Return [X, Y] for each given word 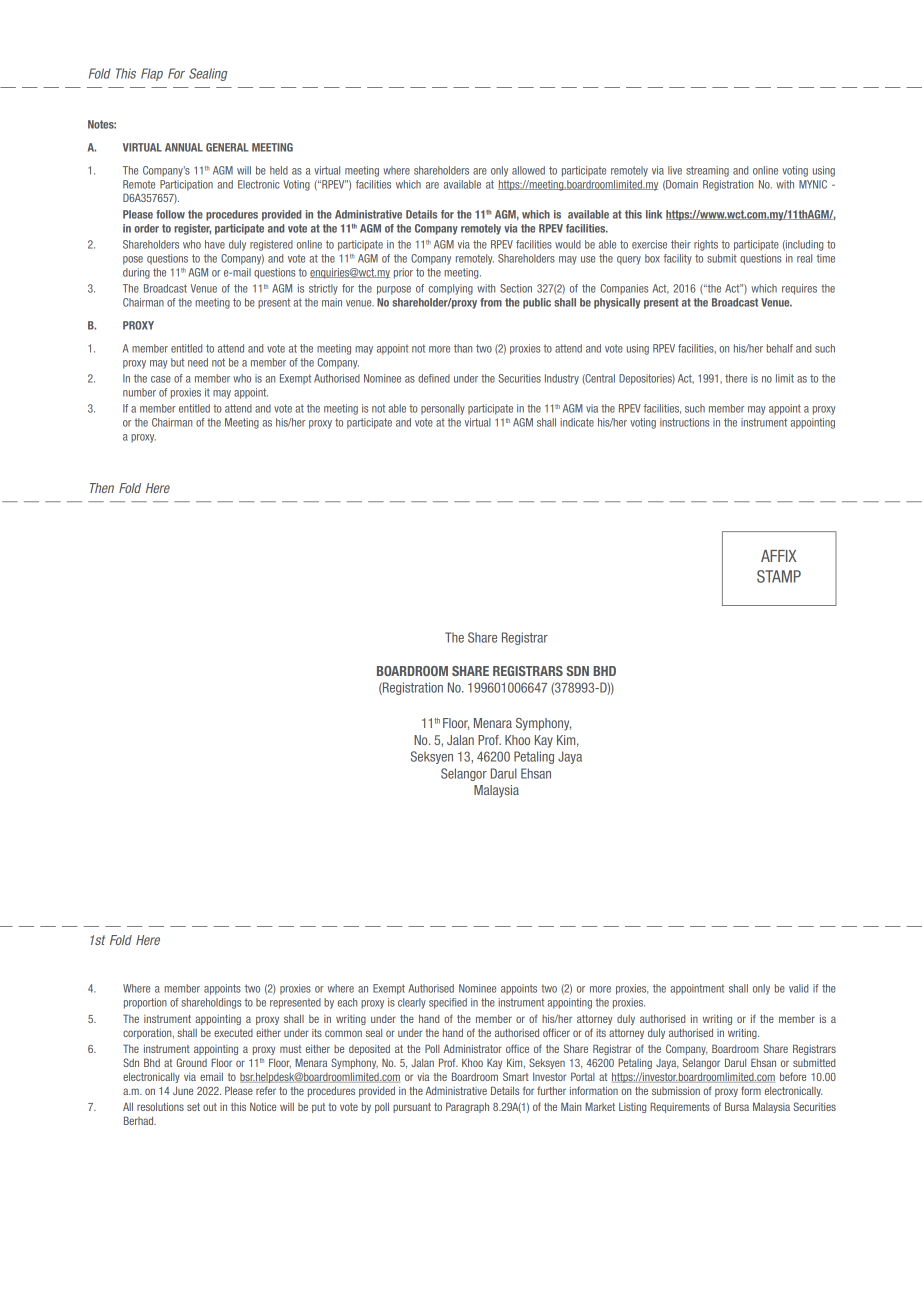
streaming [707, 171]
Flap [152, 74]
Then [102, 488]
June [183, 1091]
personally [443, 409]
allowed [528, 170]
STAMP [779, 576]
